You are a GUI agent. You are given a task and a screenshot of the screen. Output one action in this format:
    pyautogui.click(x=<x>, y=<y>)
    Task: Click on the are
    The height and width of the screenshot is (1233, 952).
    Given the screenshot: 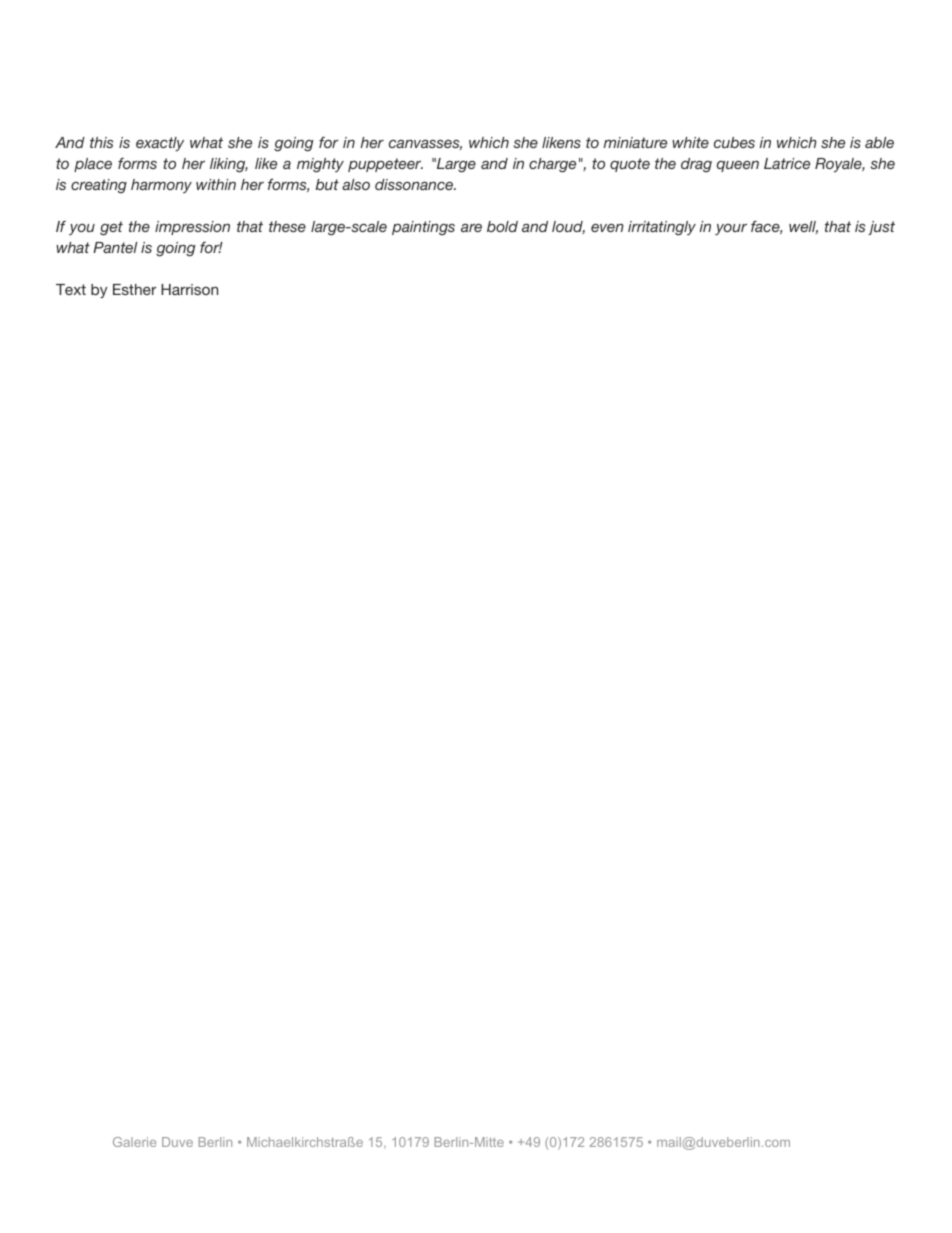 What is the action you would take?
    pyautogui.click(x=471, y=227)
